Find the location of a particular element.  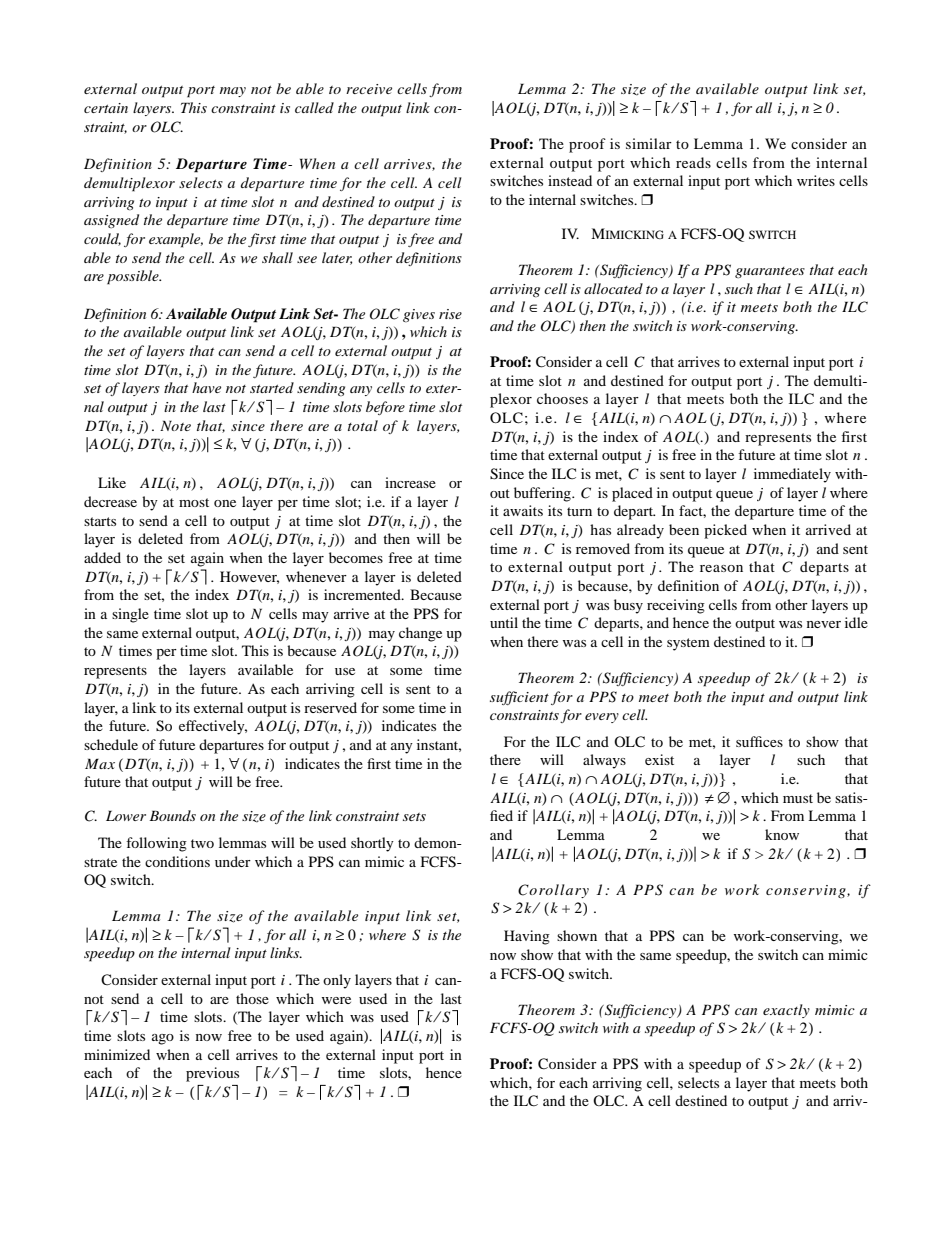

until is located at coordinates (504, 622).
